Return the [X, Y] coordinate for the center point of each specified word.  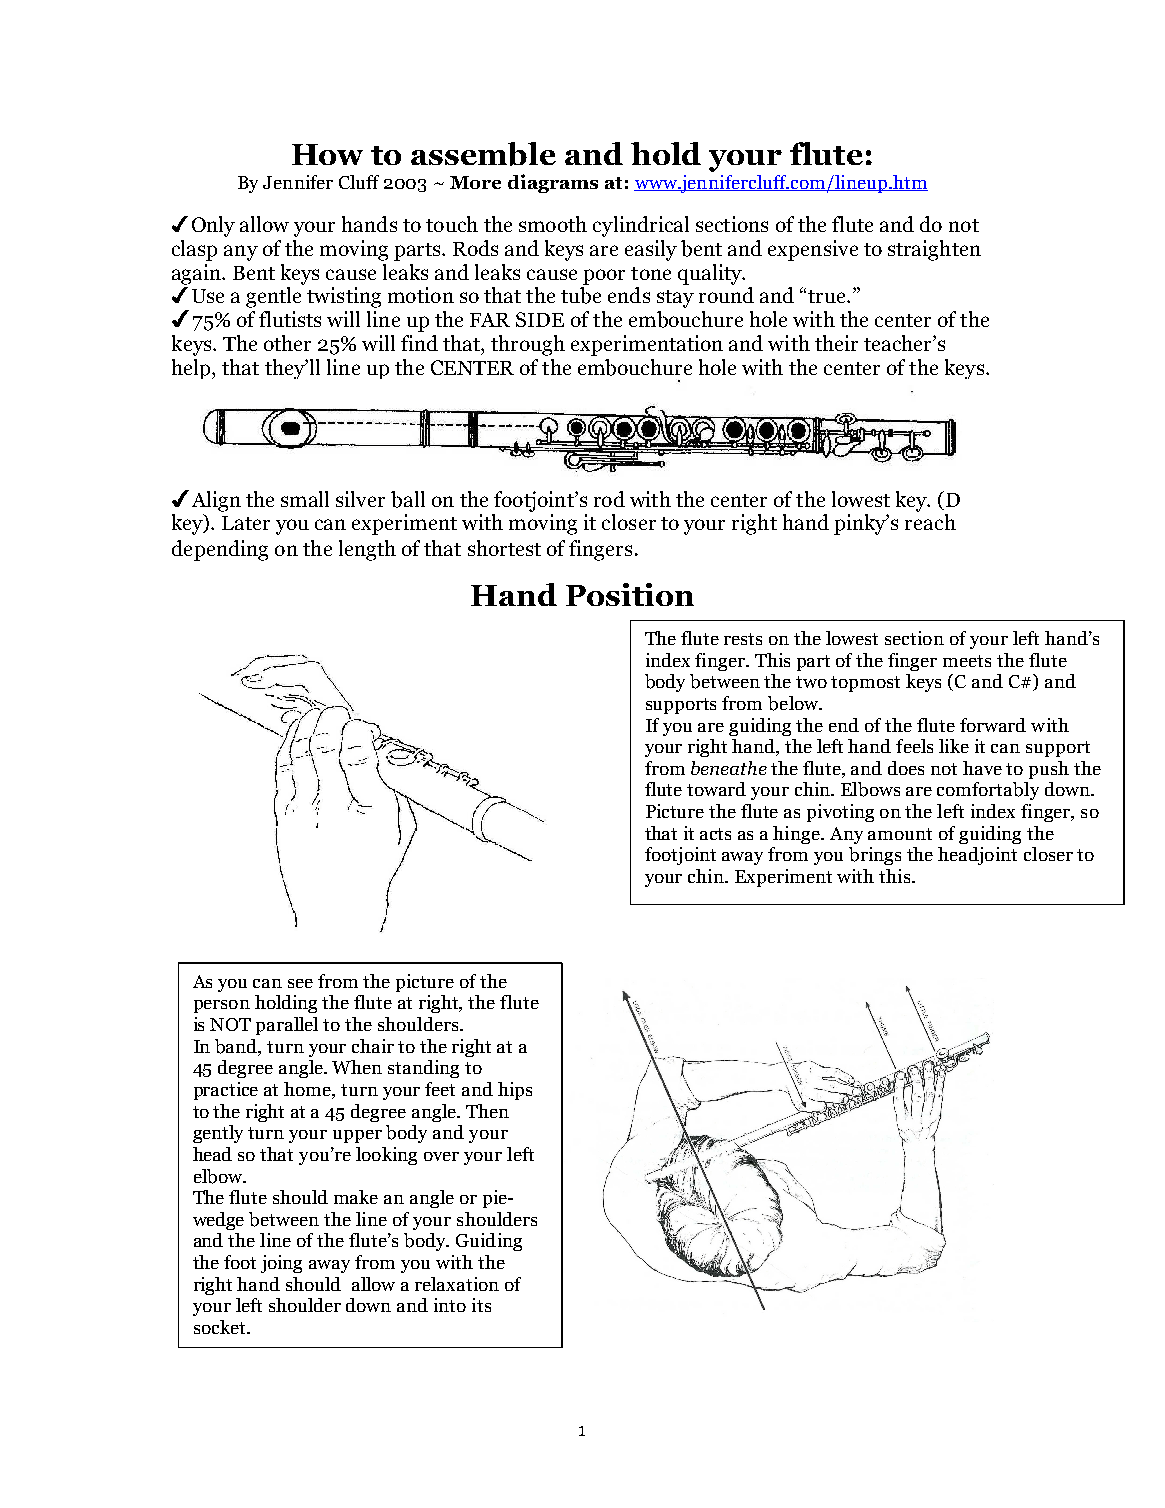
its [481, 1305]
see [300, 983]
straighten [934, 250]
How [327, 154]
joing [281, 1264]
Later [246, 523]
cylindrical [641, 226]
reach [930, 522]
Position [630, 594]
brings [875, 856]
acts [715, 834]
